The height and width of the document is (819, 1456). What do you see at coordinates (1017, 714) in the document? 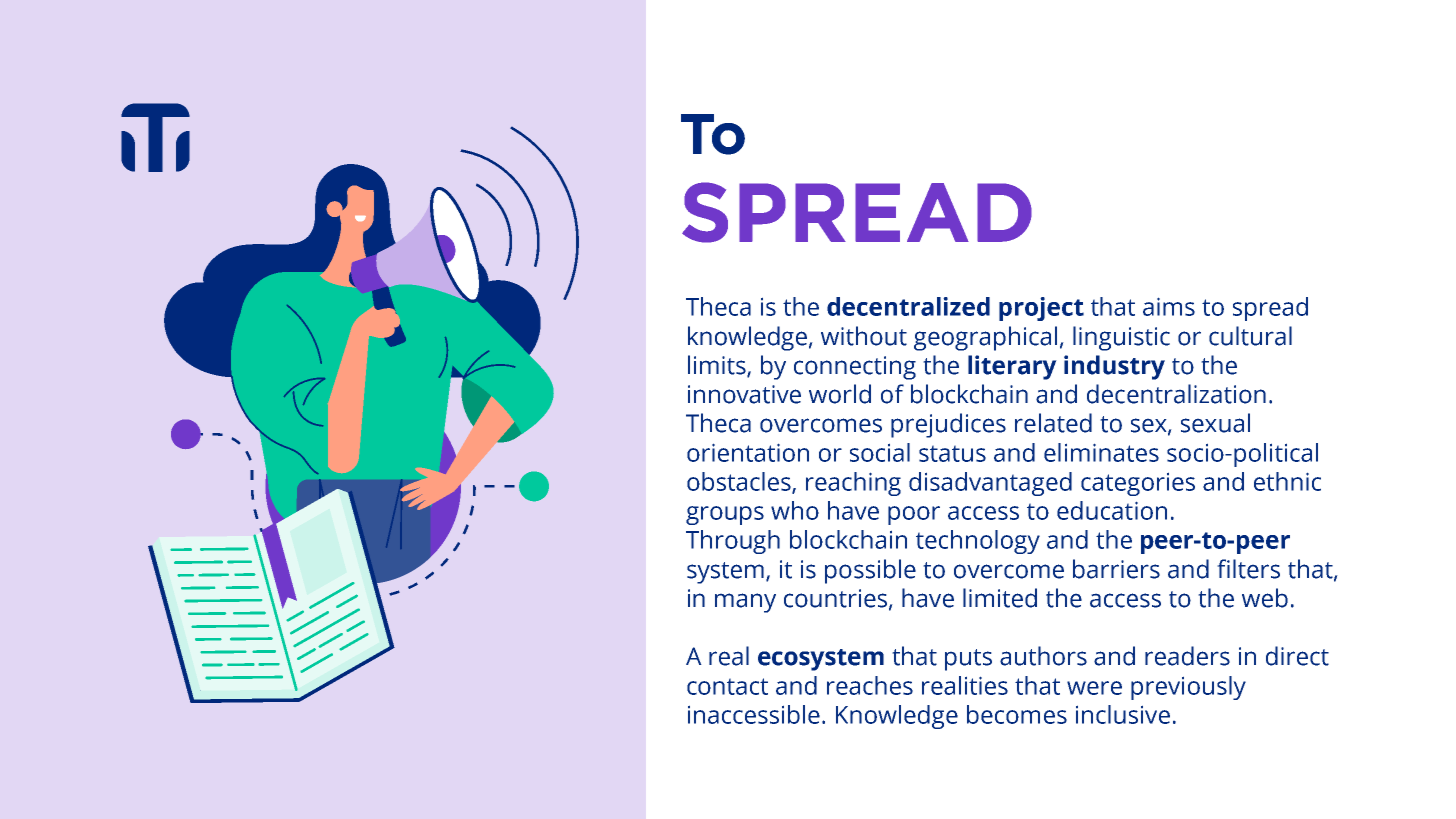
I see `becomes` at bounding box center [1017, 714].
